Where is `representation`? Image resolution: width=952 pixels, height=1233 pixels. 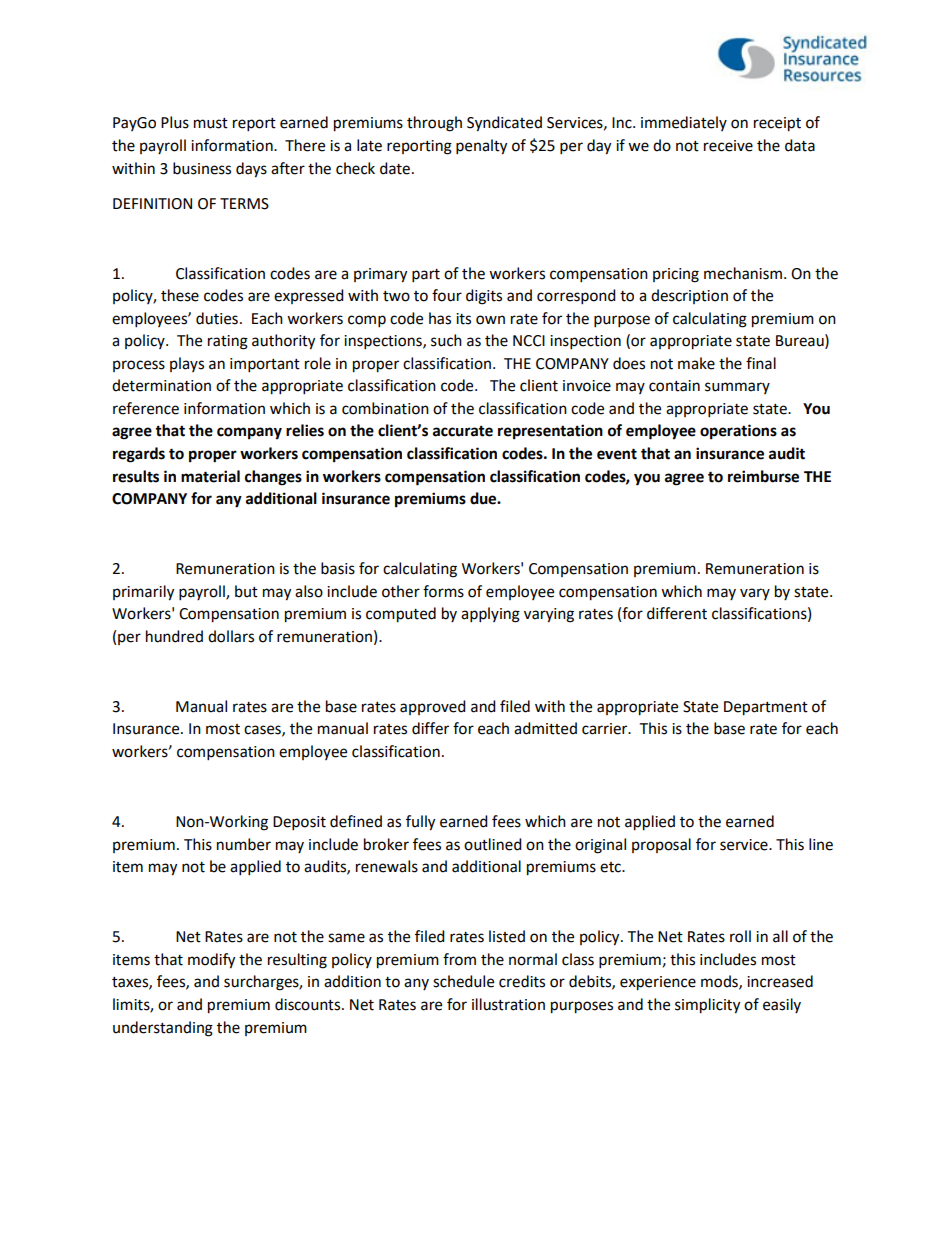
representation is located at coordinates (550, 432).
